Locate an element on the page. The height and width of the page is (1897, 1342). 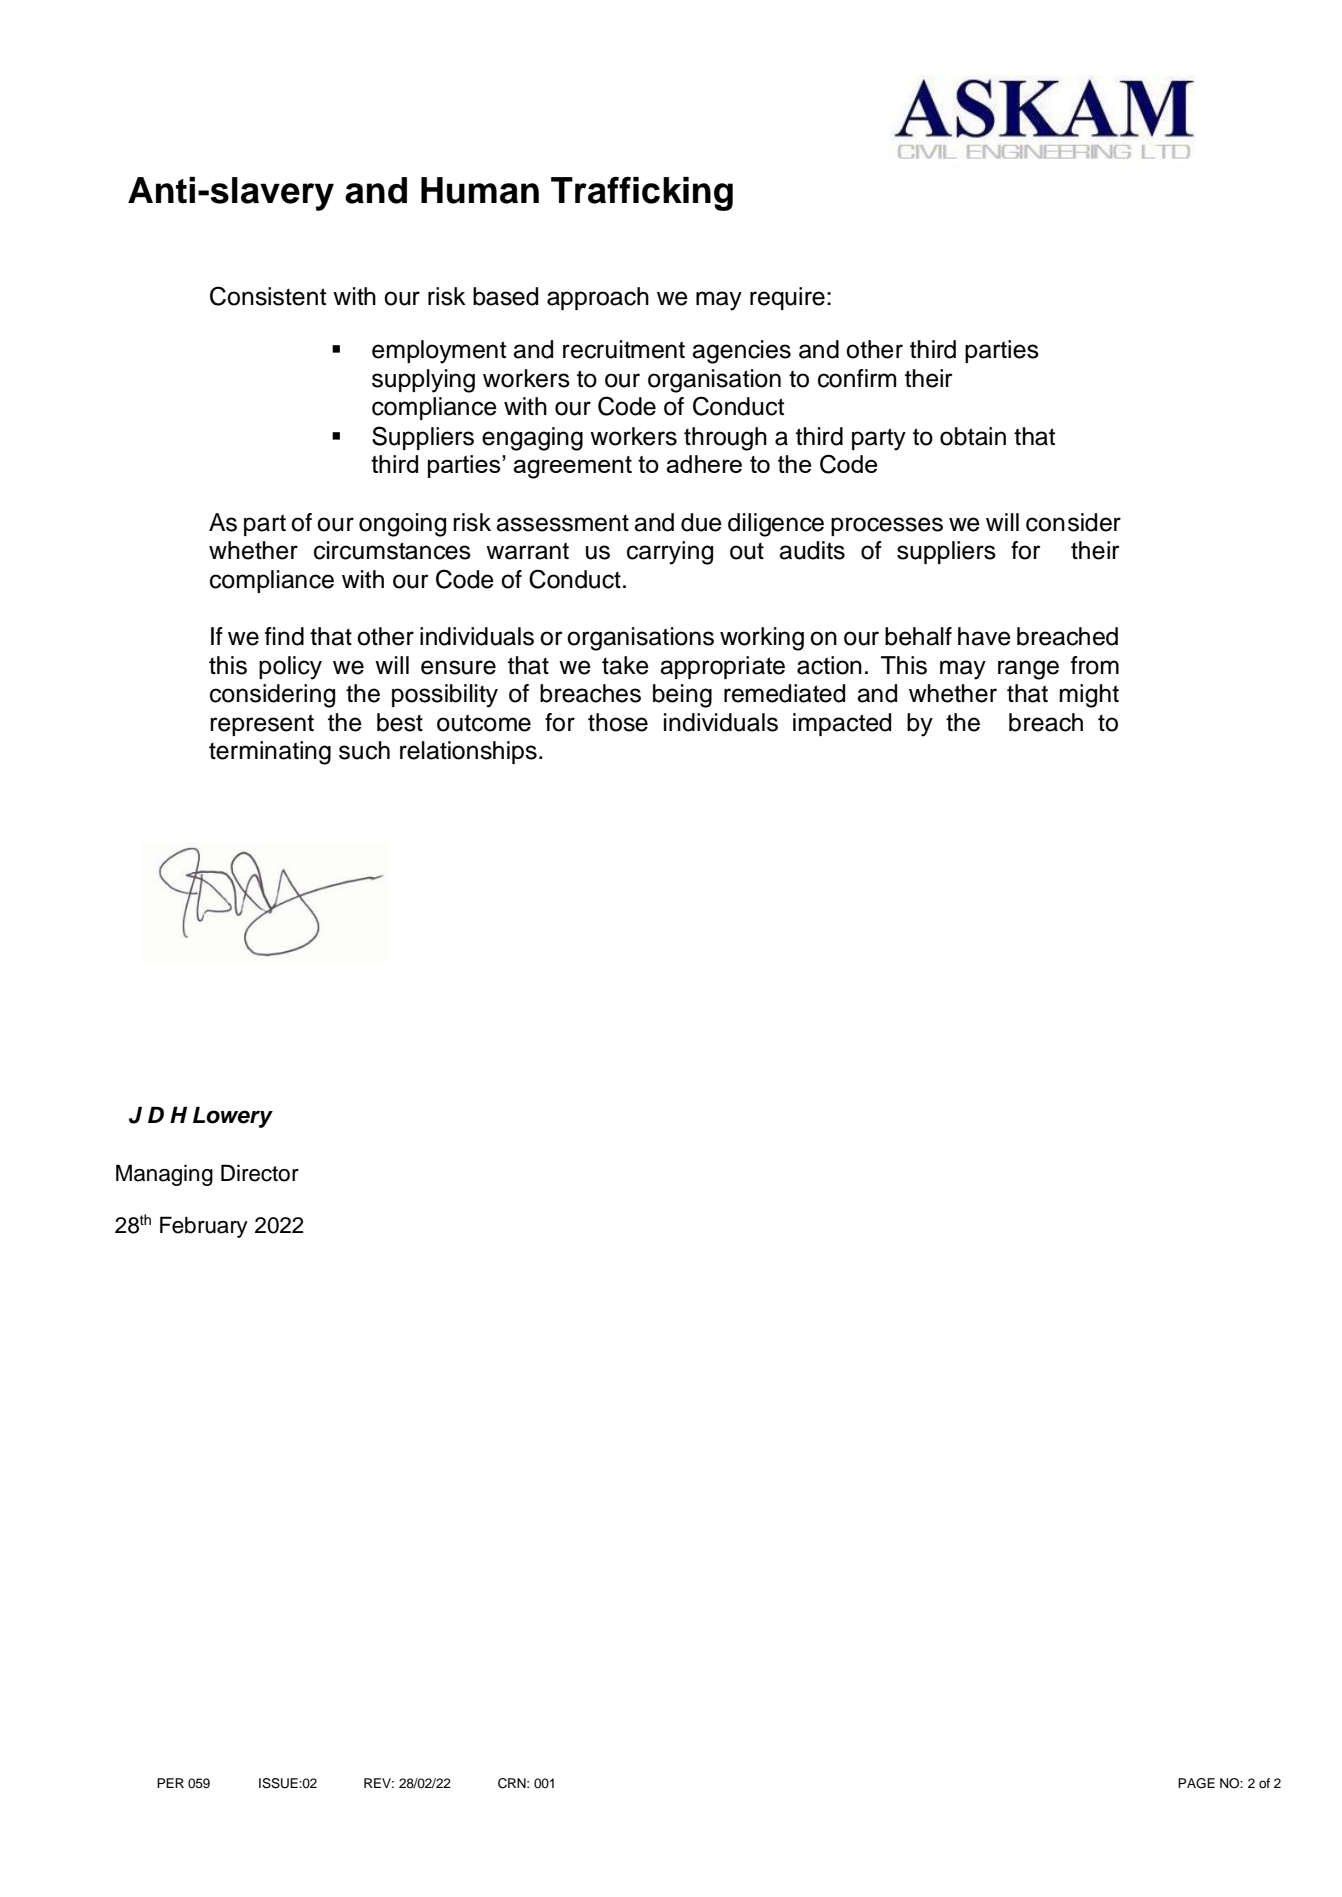
obtain is located at coordinates (973, 436).
